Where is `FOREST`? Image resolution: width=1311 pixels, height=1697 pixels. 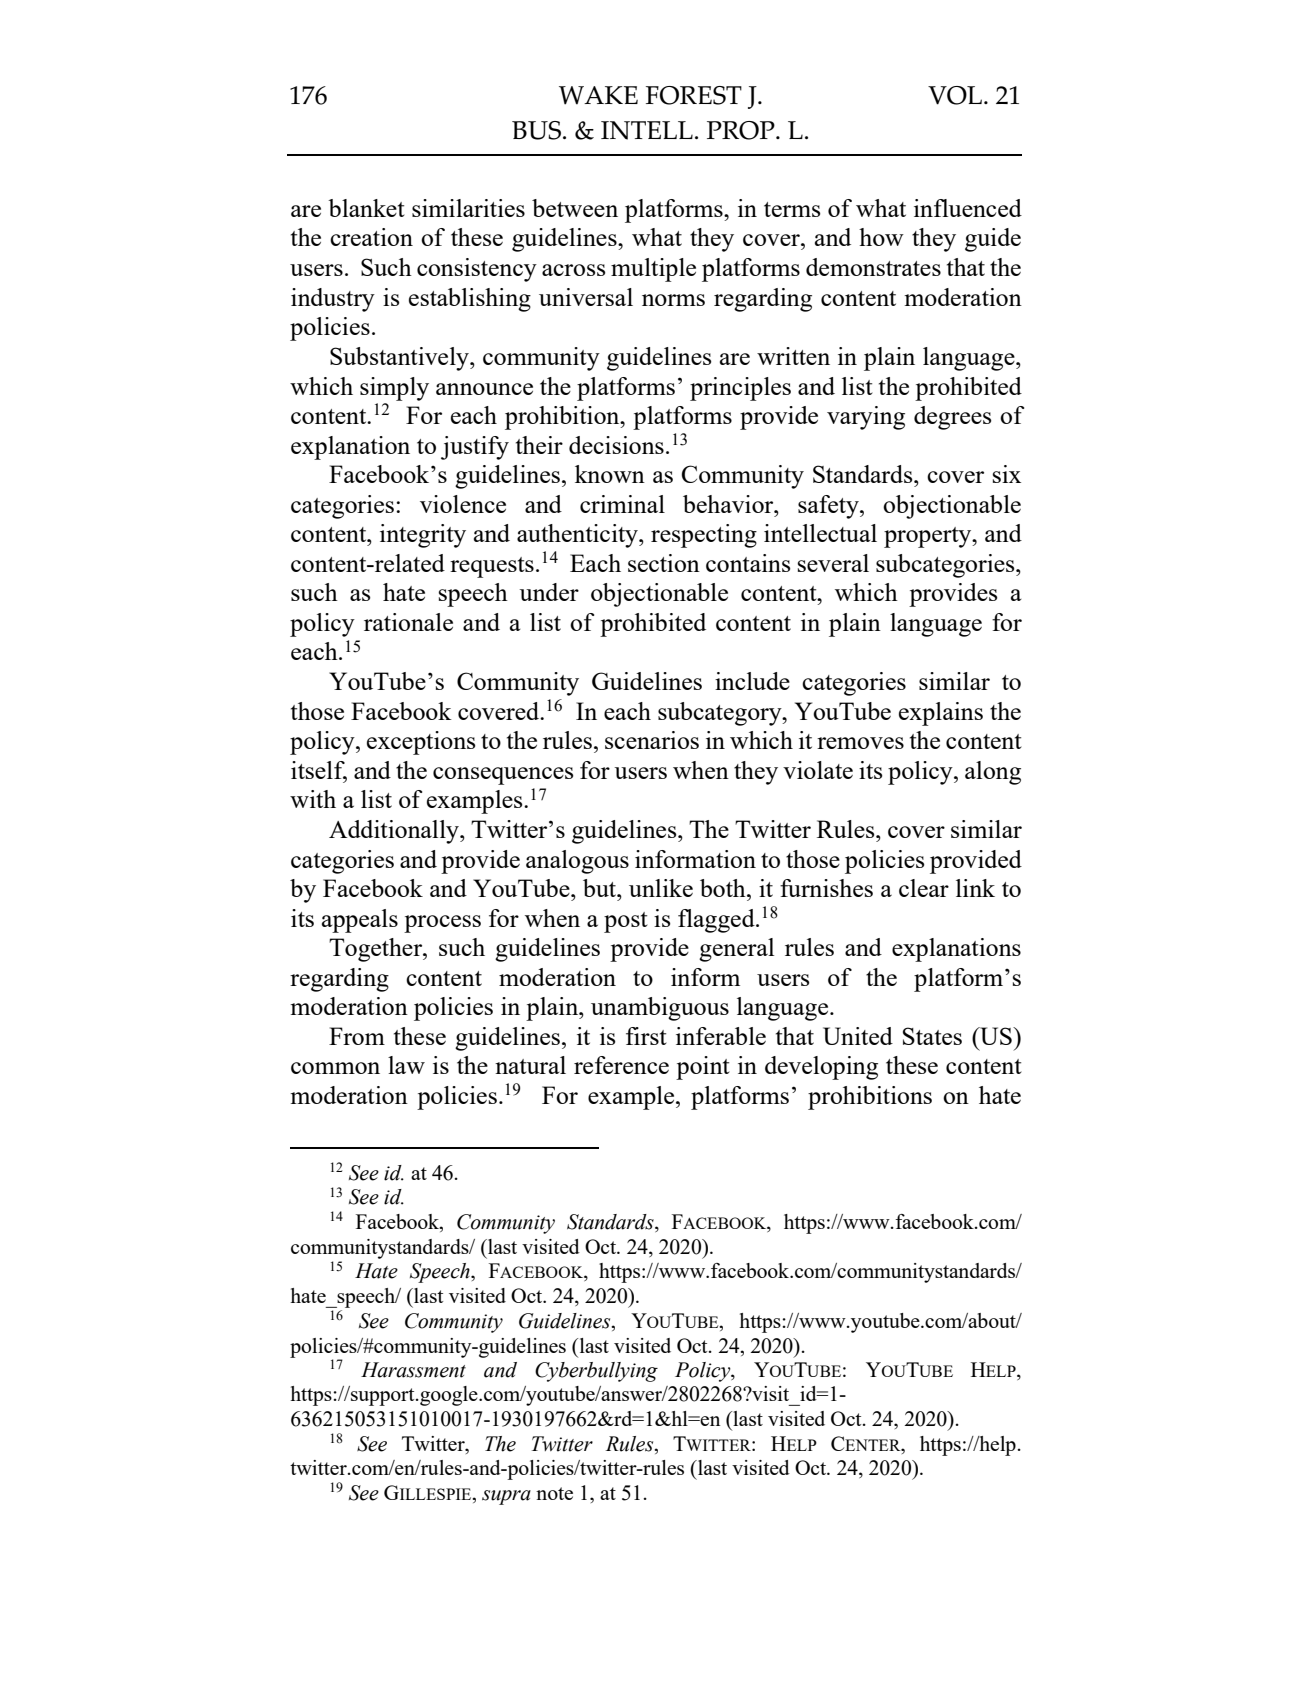
FOREST is located at coordinates (694, 95).
